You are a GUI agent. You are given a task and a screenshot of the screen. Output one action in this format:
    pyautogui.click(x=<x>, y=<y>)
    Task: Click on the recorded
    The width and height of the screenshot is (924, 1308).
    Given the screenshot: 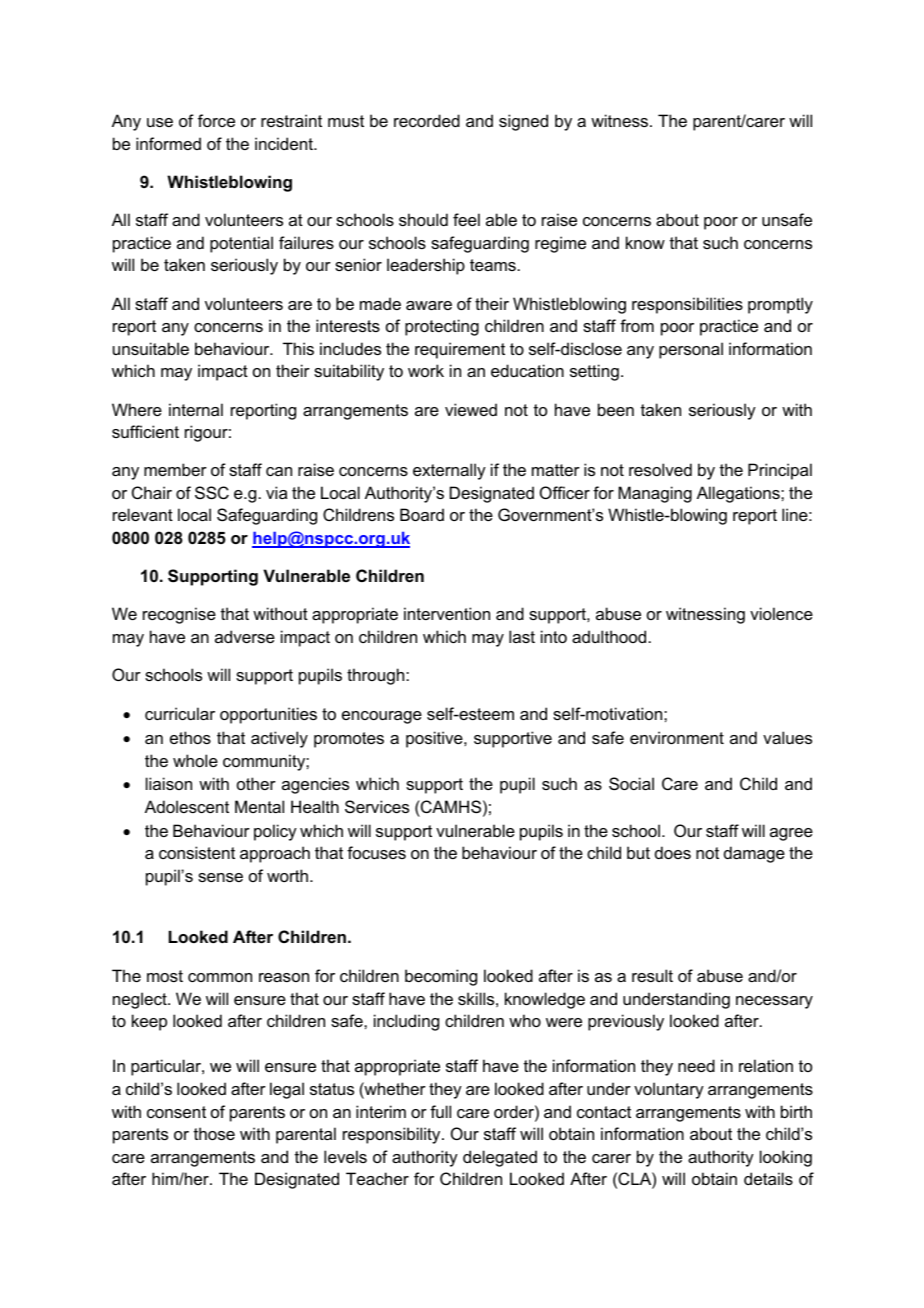 What is the action you would take?
    pyautogui.click(x=427, y=120)
